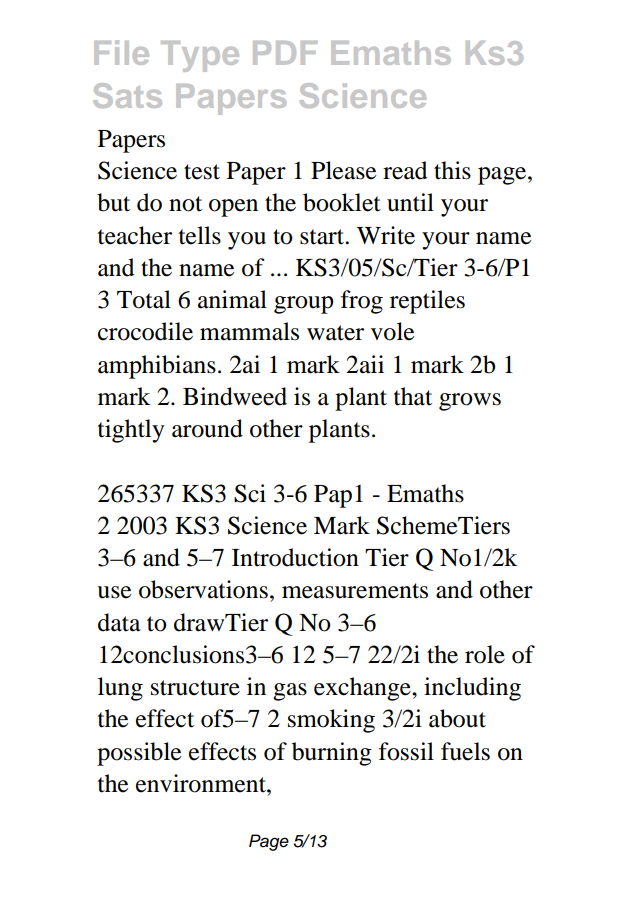  I want to click on PDF, so click(285, 53).
